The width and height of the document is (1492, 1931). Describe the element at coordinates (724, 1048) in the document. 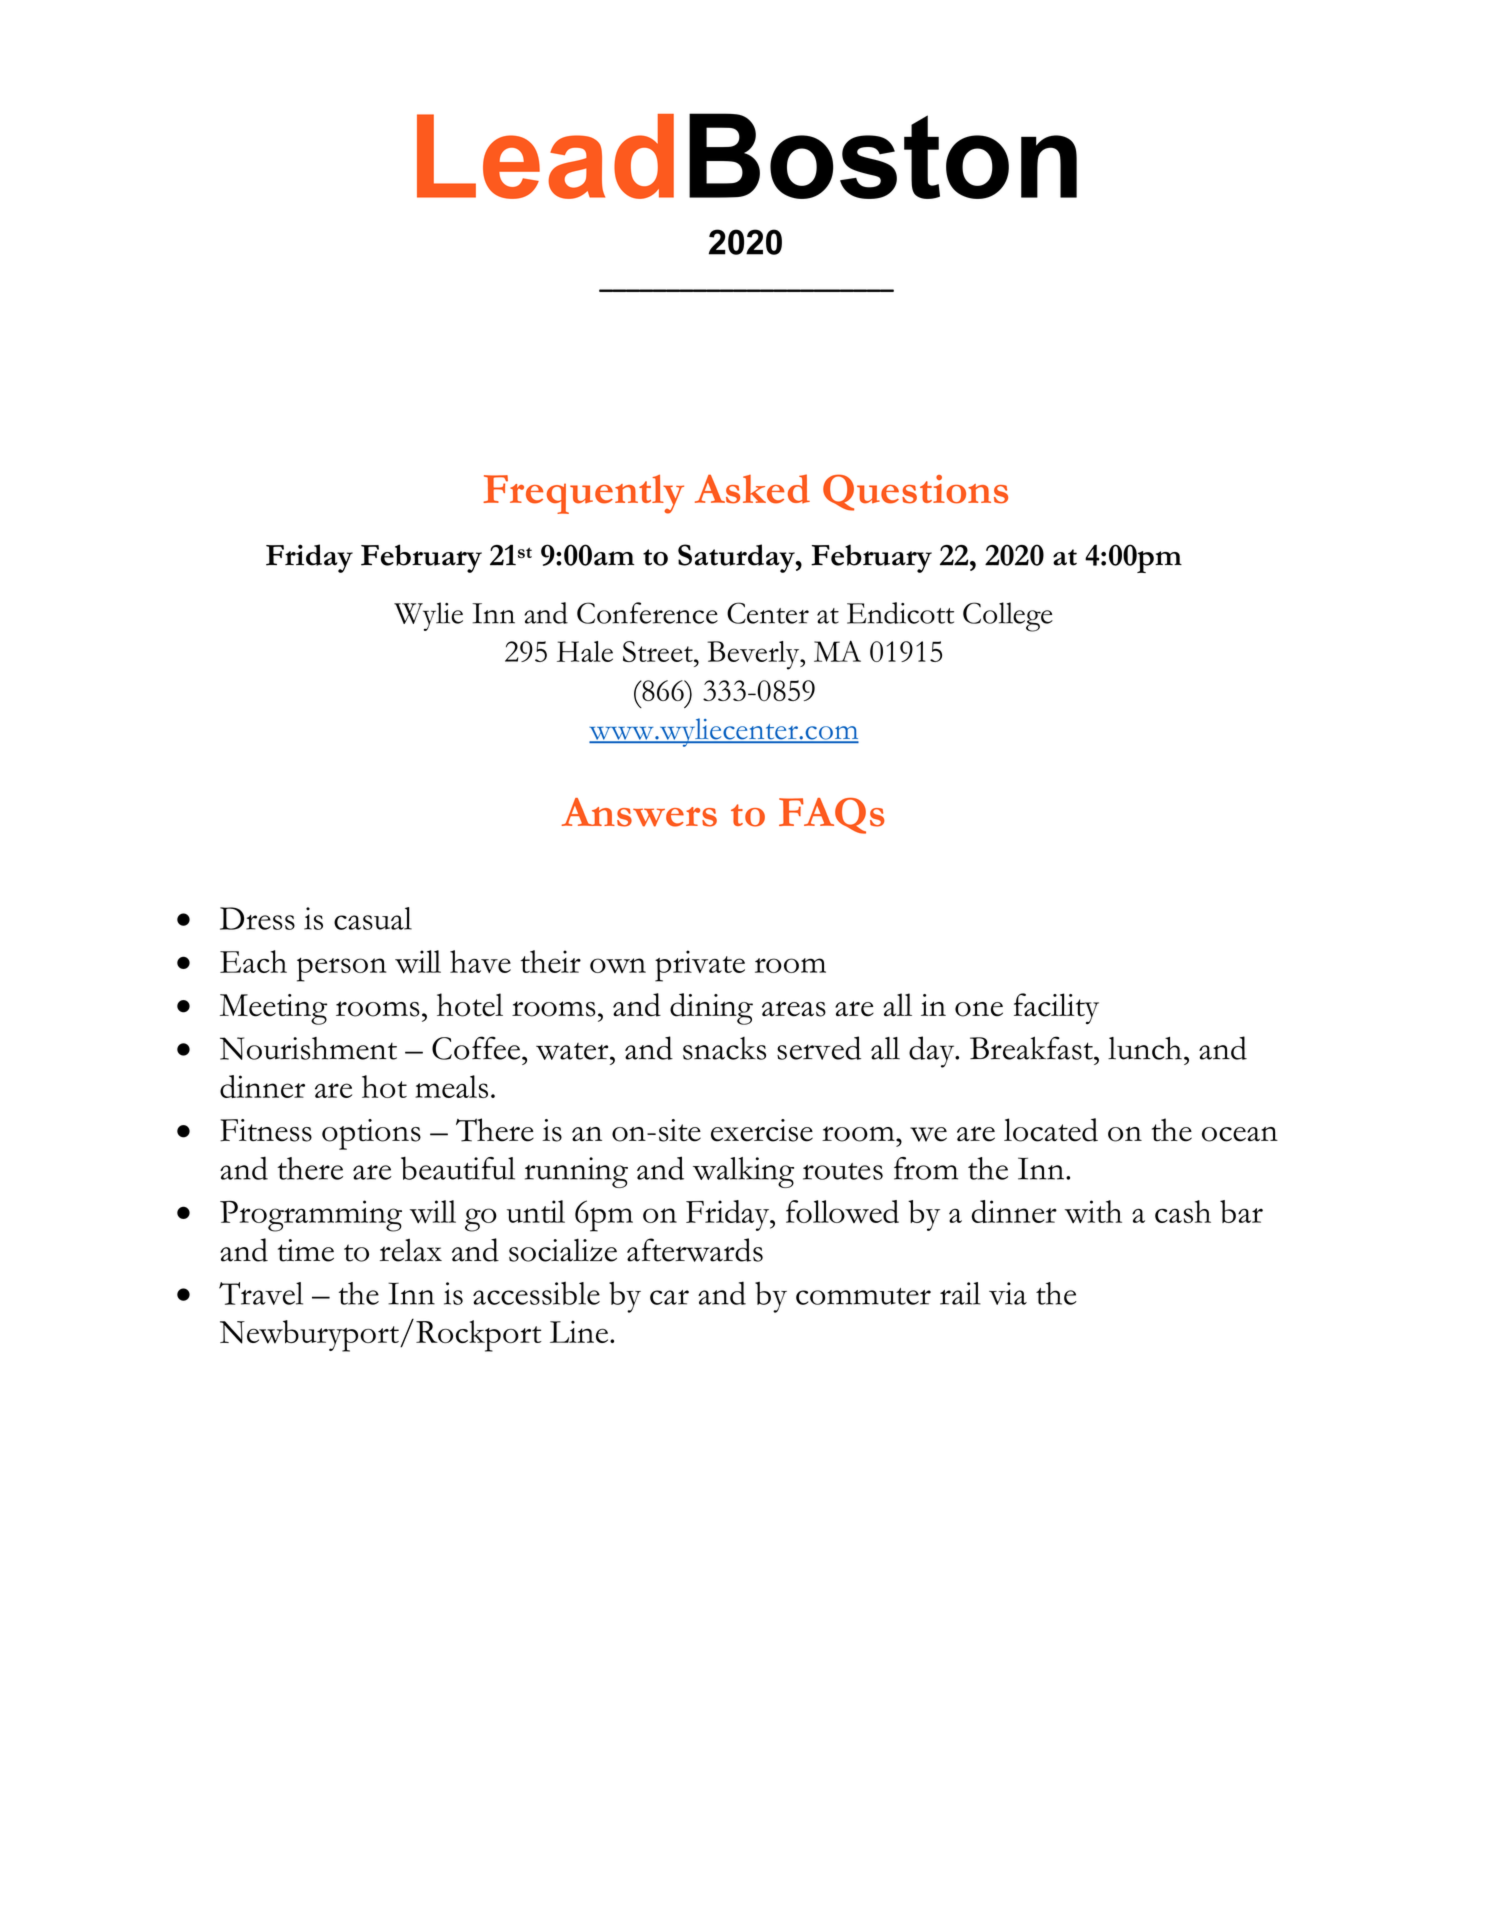

I see `snacks` at that location.
